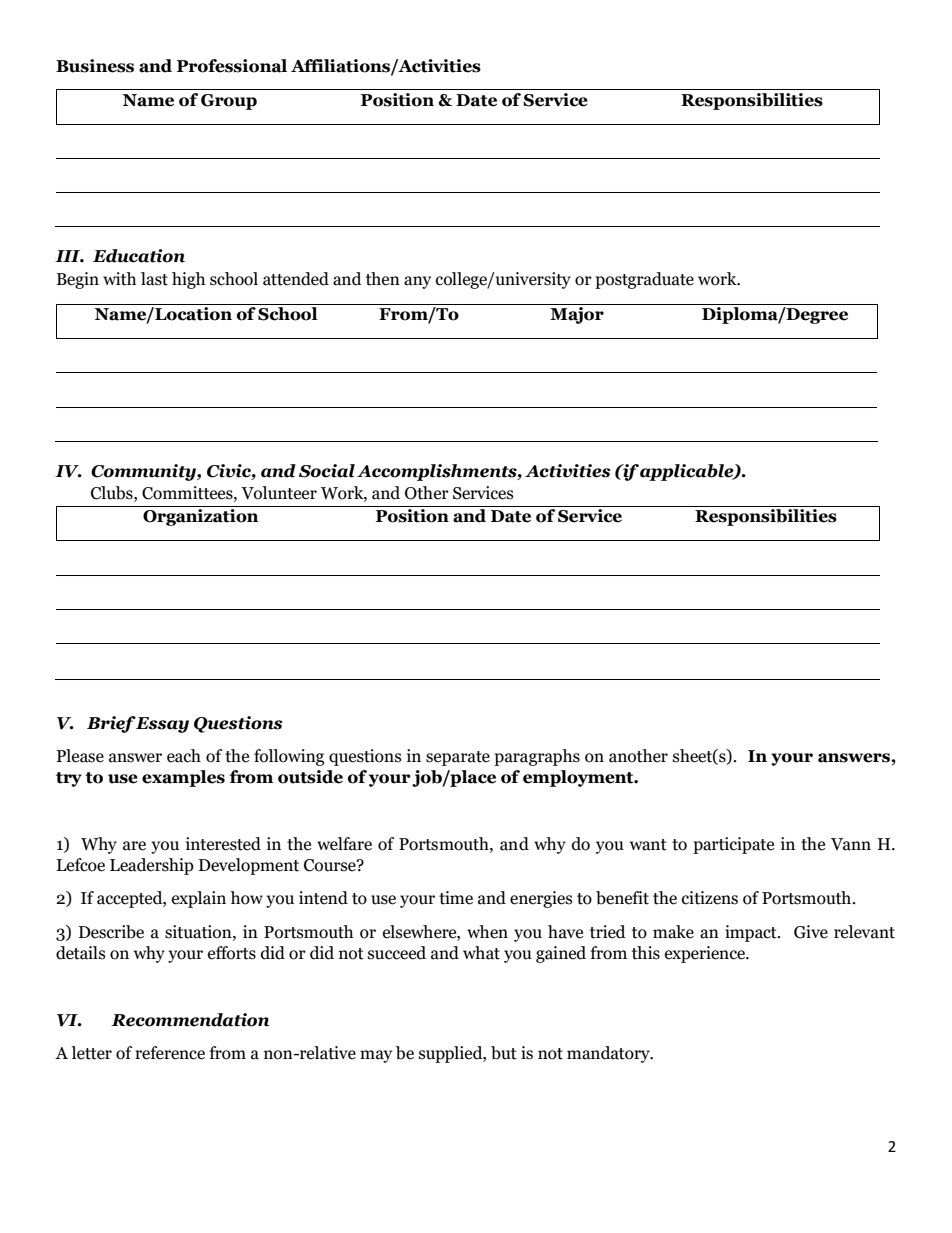  Describe the element at coordinates (644, 280) in the page. I see `postgraduate` at that location.
